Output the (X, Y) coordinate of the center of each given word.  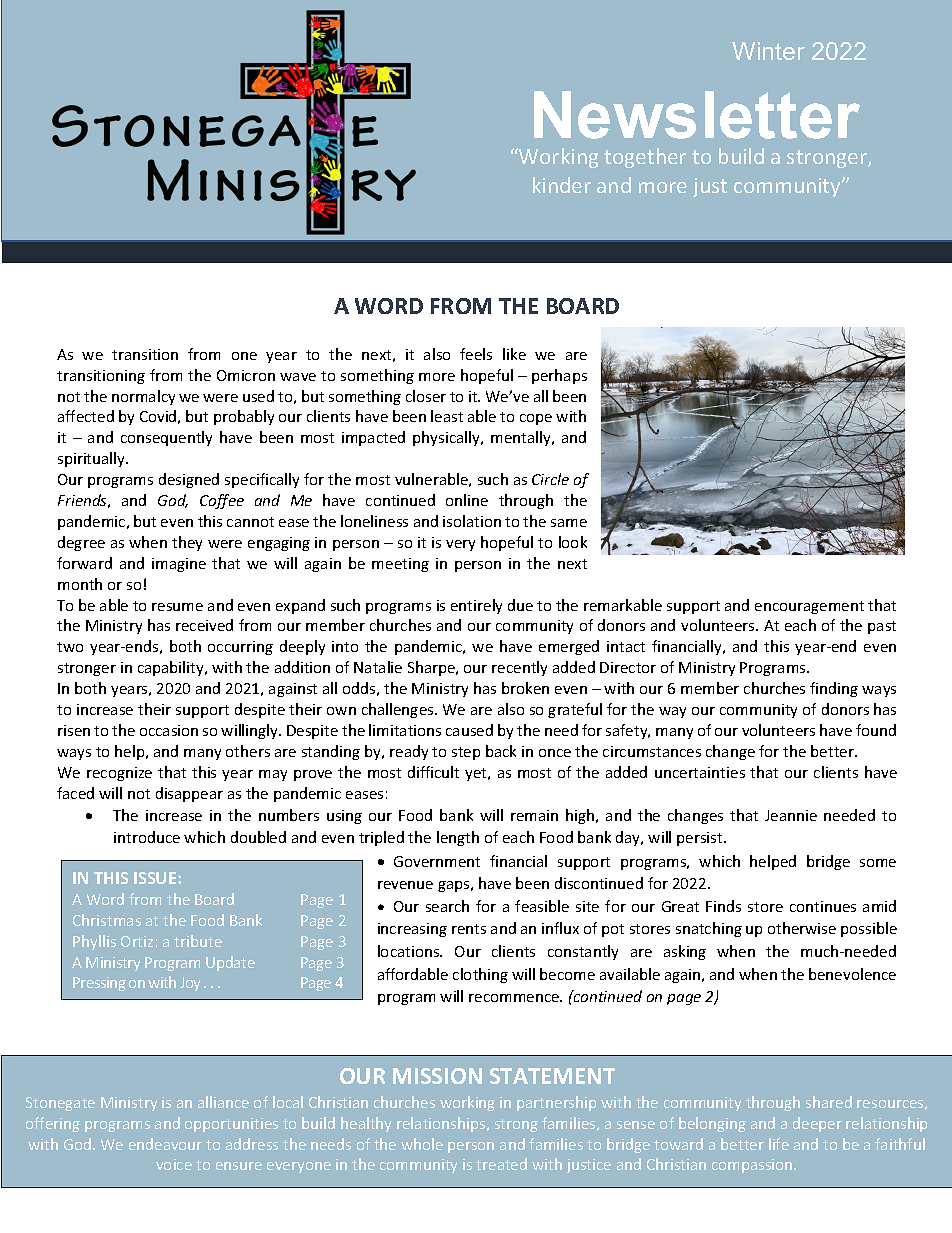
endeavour (165, 1144)
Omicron (246, 375)
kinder (562, 185)
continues (823, 906)
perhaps (559, 376)
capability (172, 668)
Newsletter (697, 115)
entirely (476, 606)
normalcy (143, 397)
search (447, 906)
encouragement (809, 607)
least (447, 416)
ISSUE (156, 878)
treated (501, 1164)
